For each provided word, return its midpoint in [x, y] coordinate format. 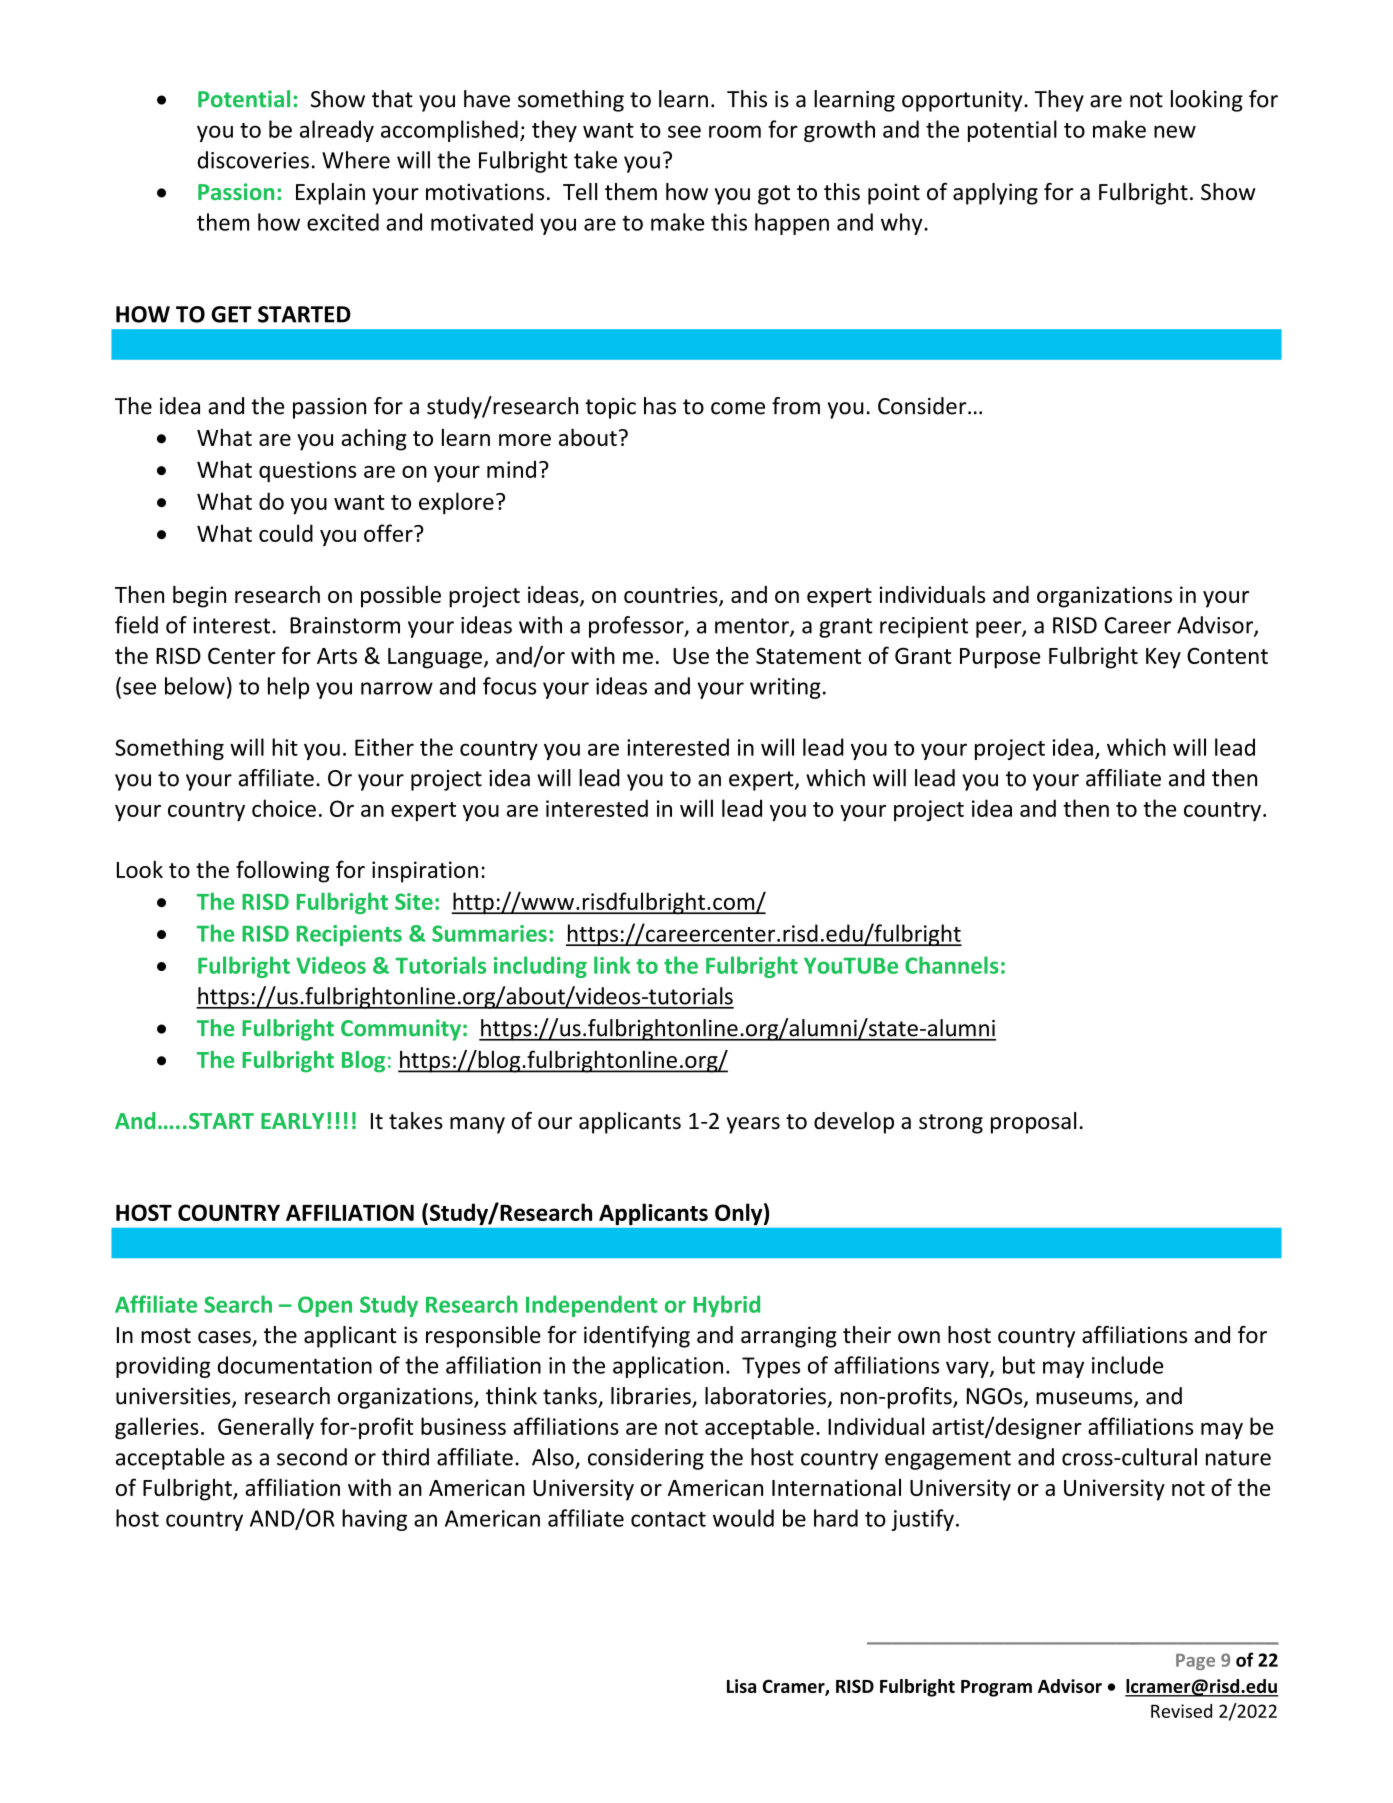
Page [1195, 1662]
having [374, 1520]
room [735, 131]
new [1175, 131]
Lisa [741, 1686]
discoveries [253, 160]
